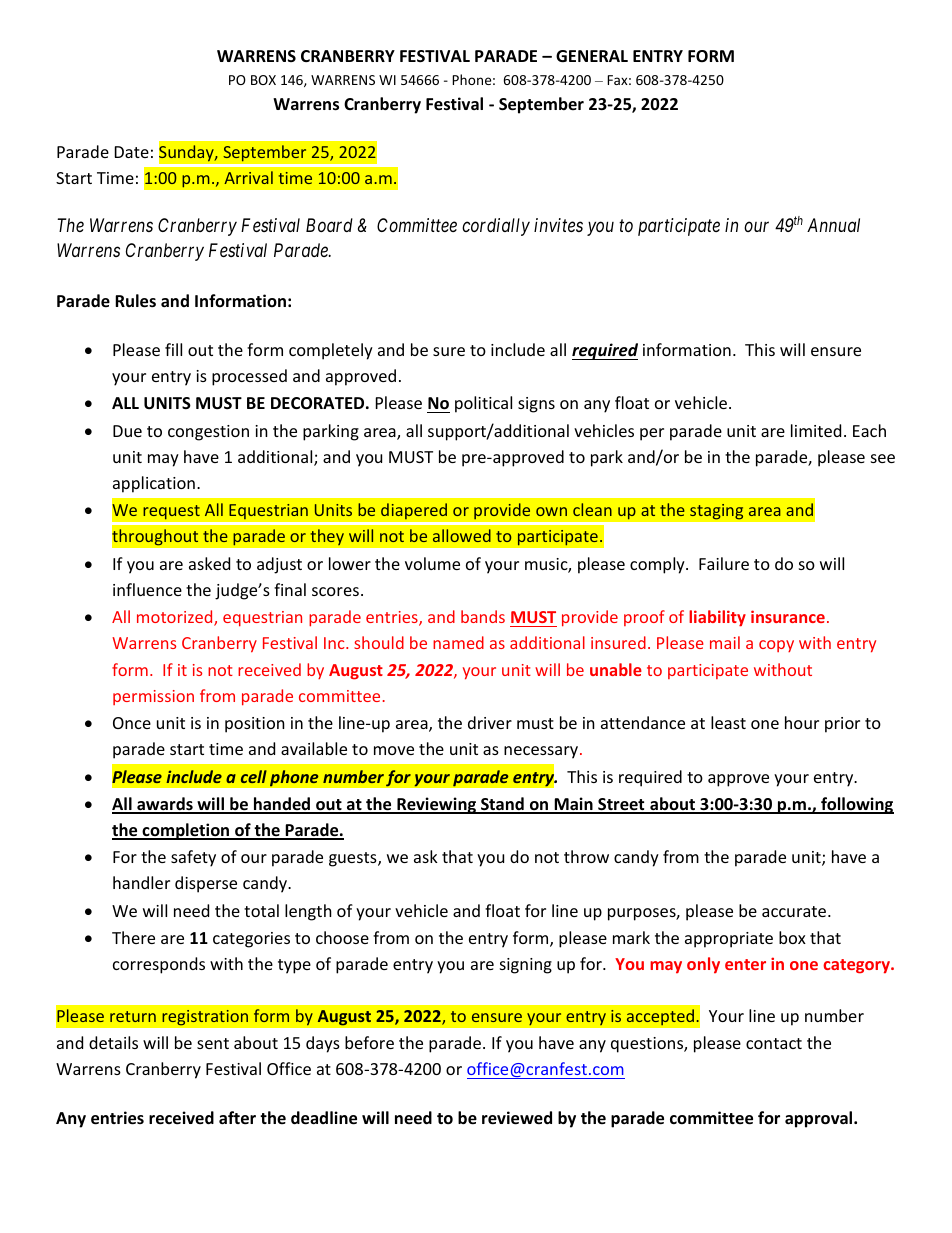 The image size is (952, 1233). Describe the element at coordinates (173, 349) in the screenshot. I see `fill` at that location.
